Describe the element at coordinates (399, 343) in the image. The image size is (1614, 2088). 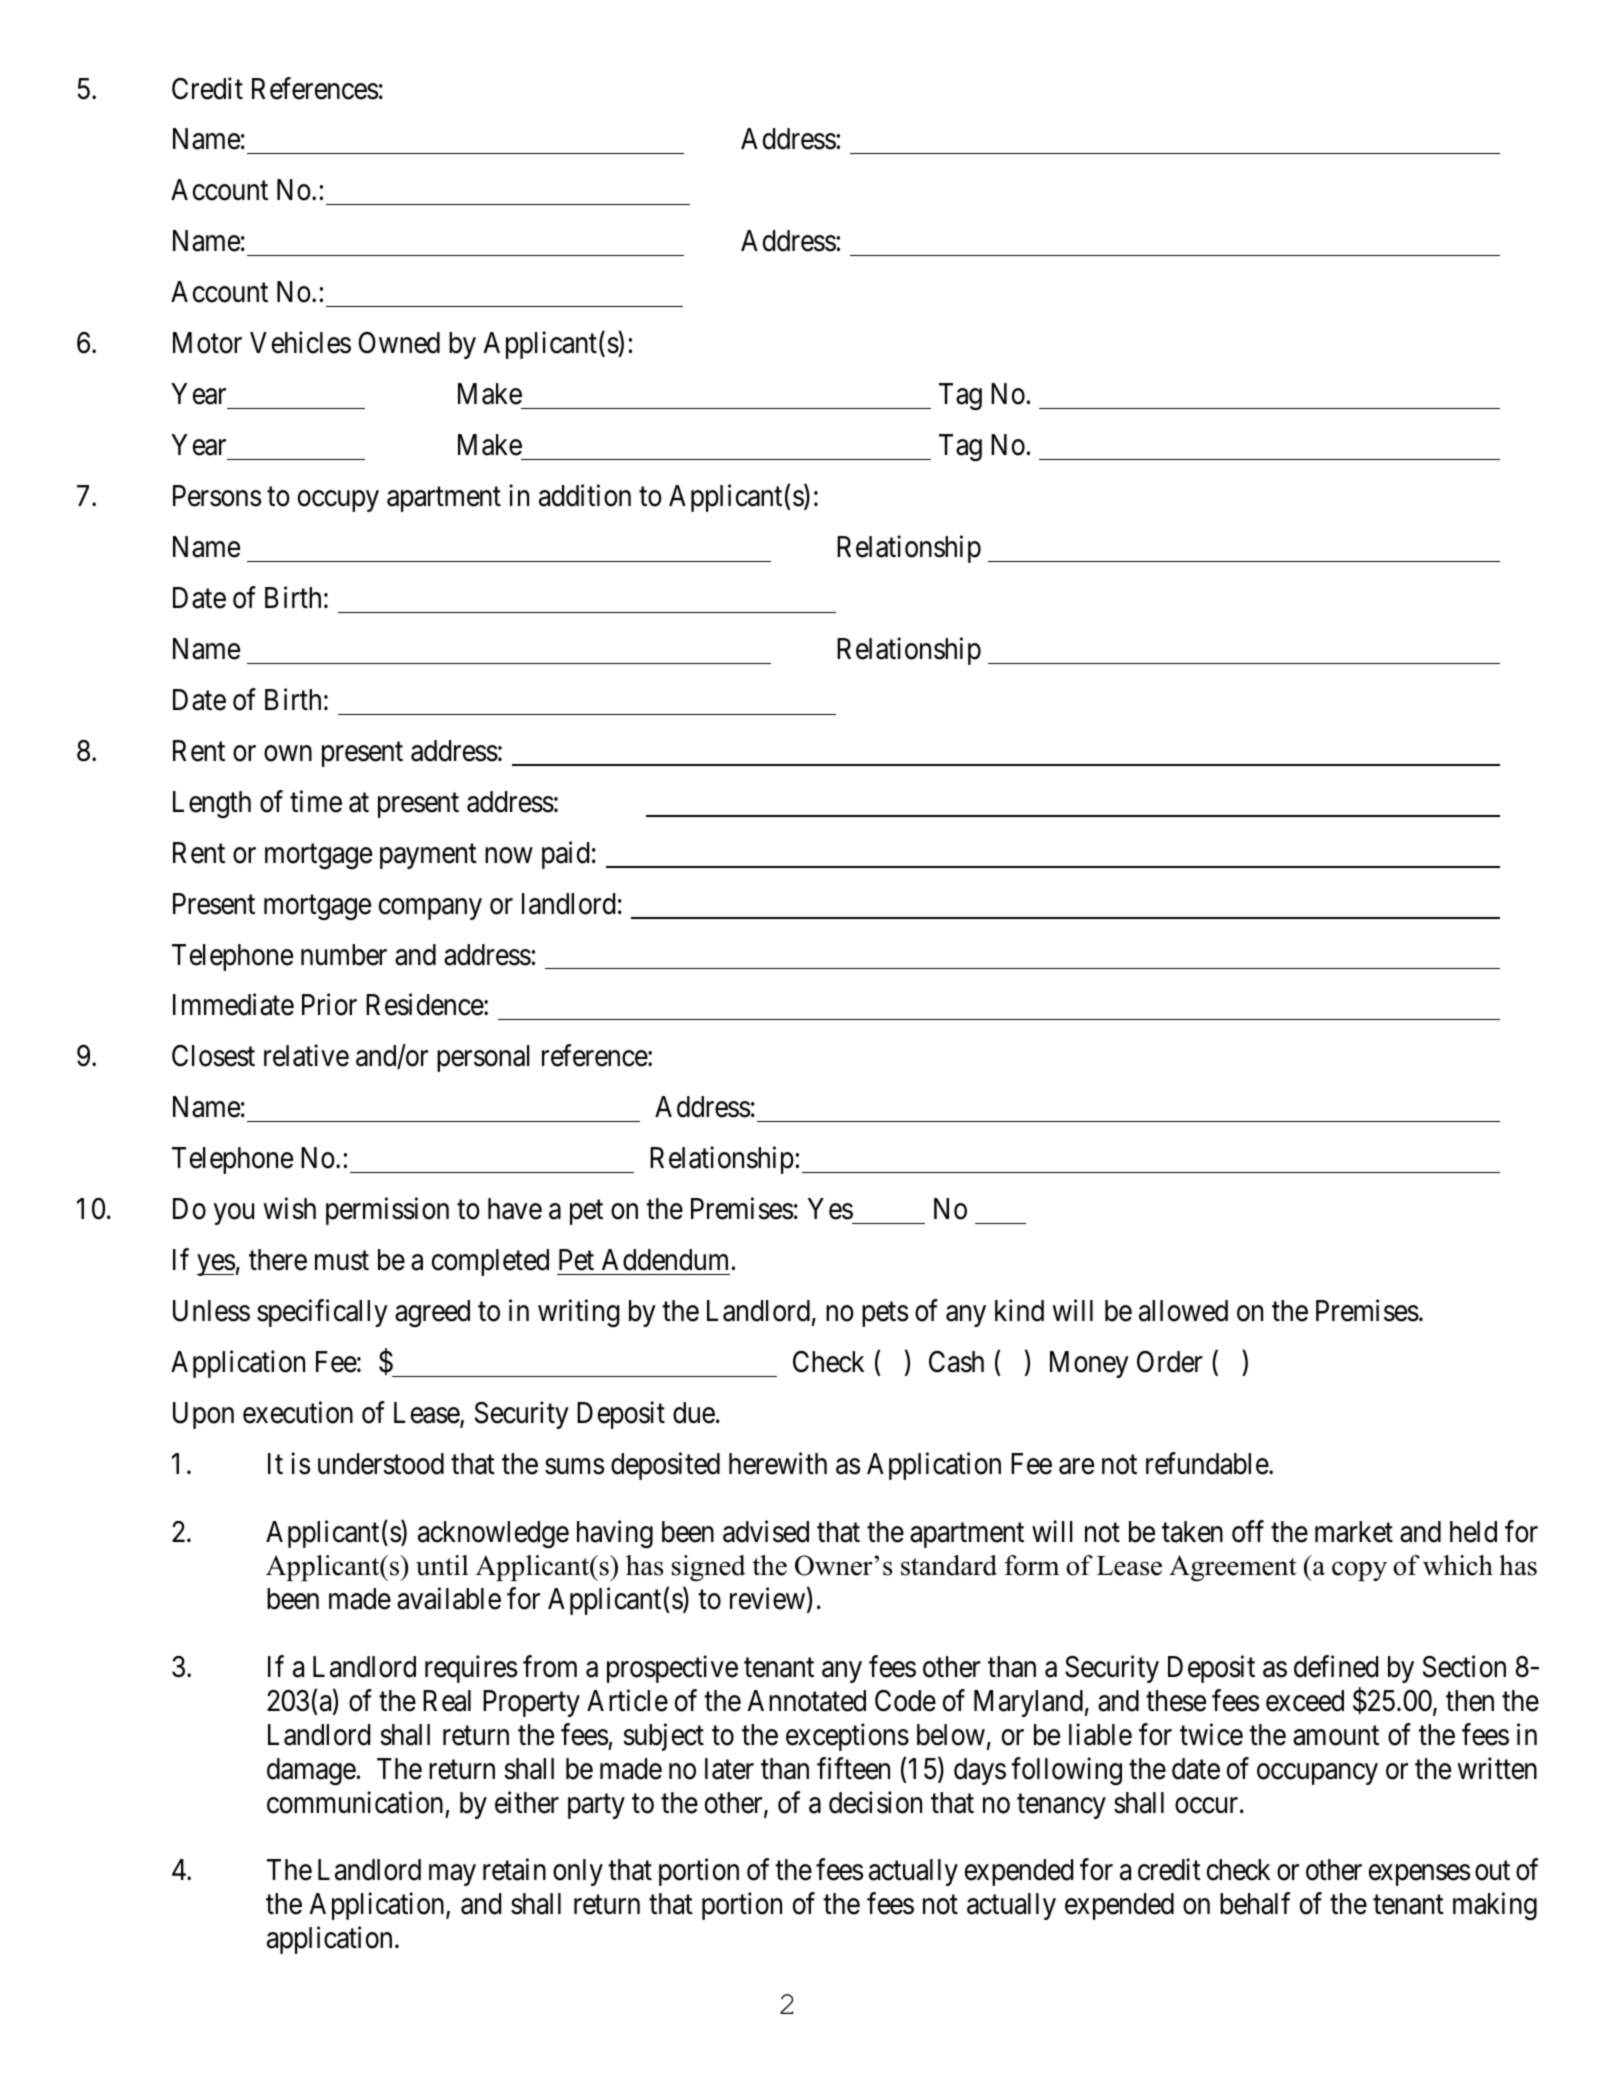
I see `Owned` at that location.
